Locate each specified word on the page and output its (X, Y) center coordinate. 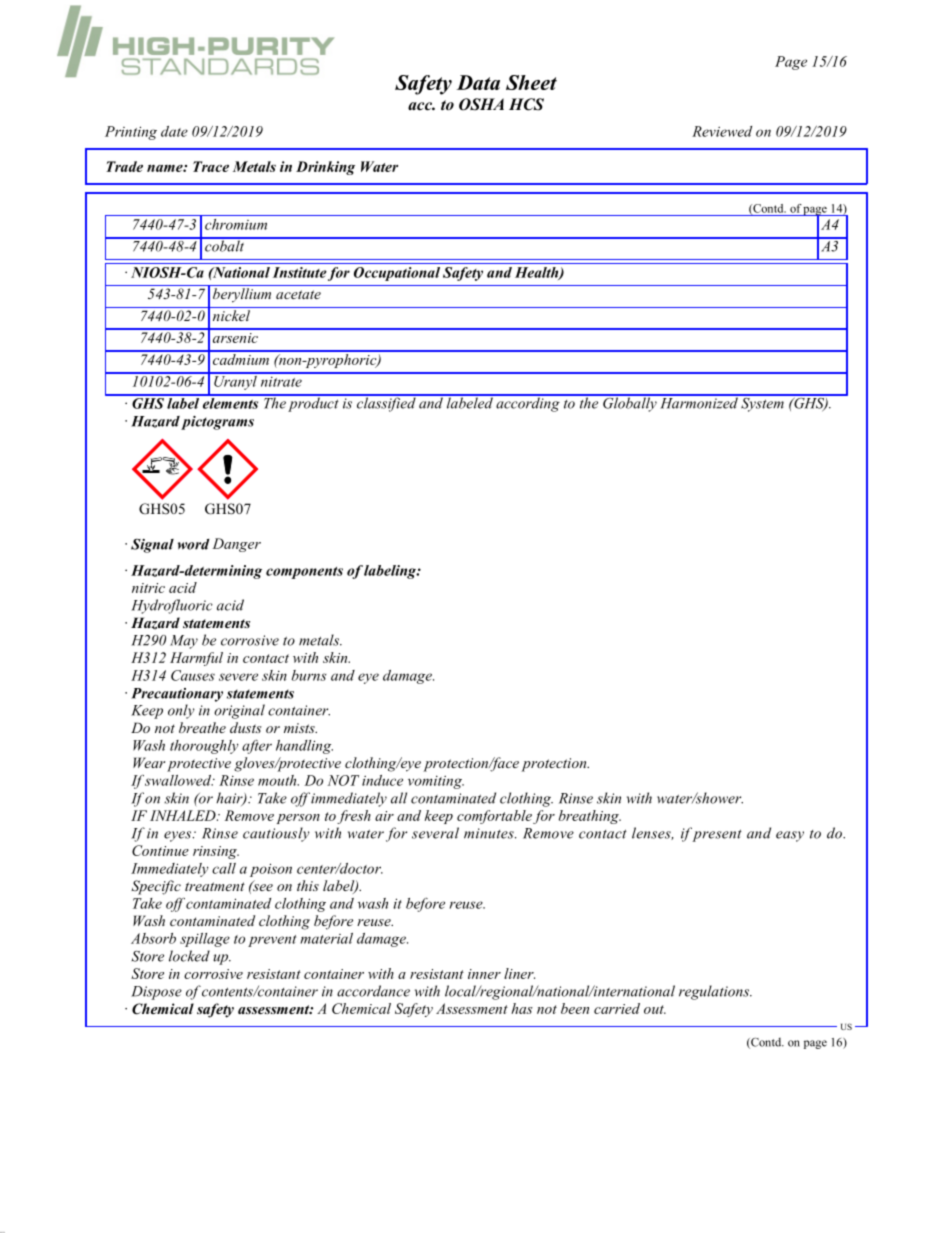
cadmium (240, 358)
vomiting (436, 782)
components (304, 573)
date (174, 131)
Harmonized (699, 402)
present (717, 836)
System (762, 403)
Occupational (397, 274)
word (194, 544)
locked (189, 956)
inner (484, 974)
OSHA (481, 104)
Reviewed (722, 131)
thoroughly (204, 747)
